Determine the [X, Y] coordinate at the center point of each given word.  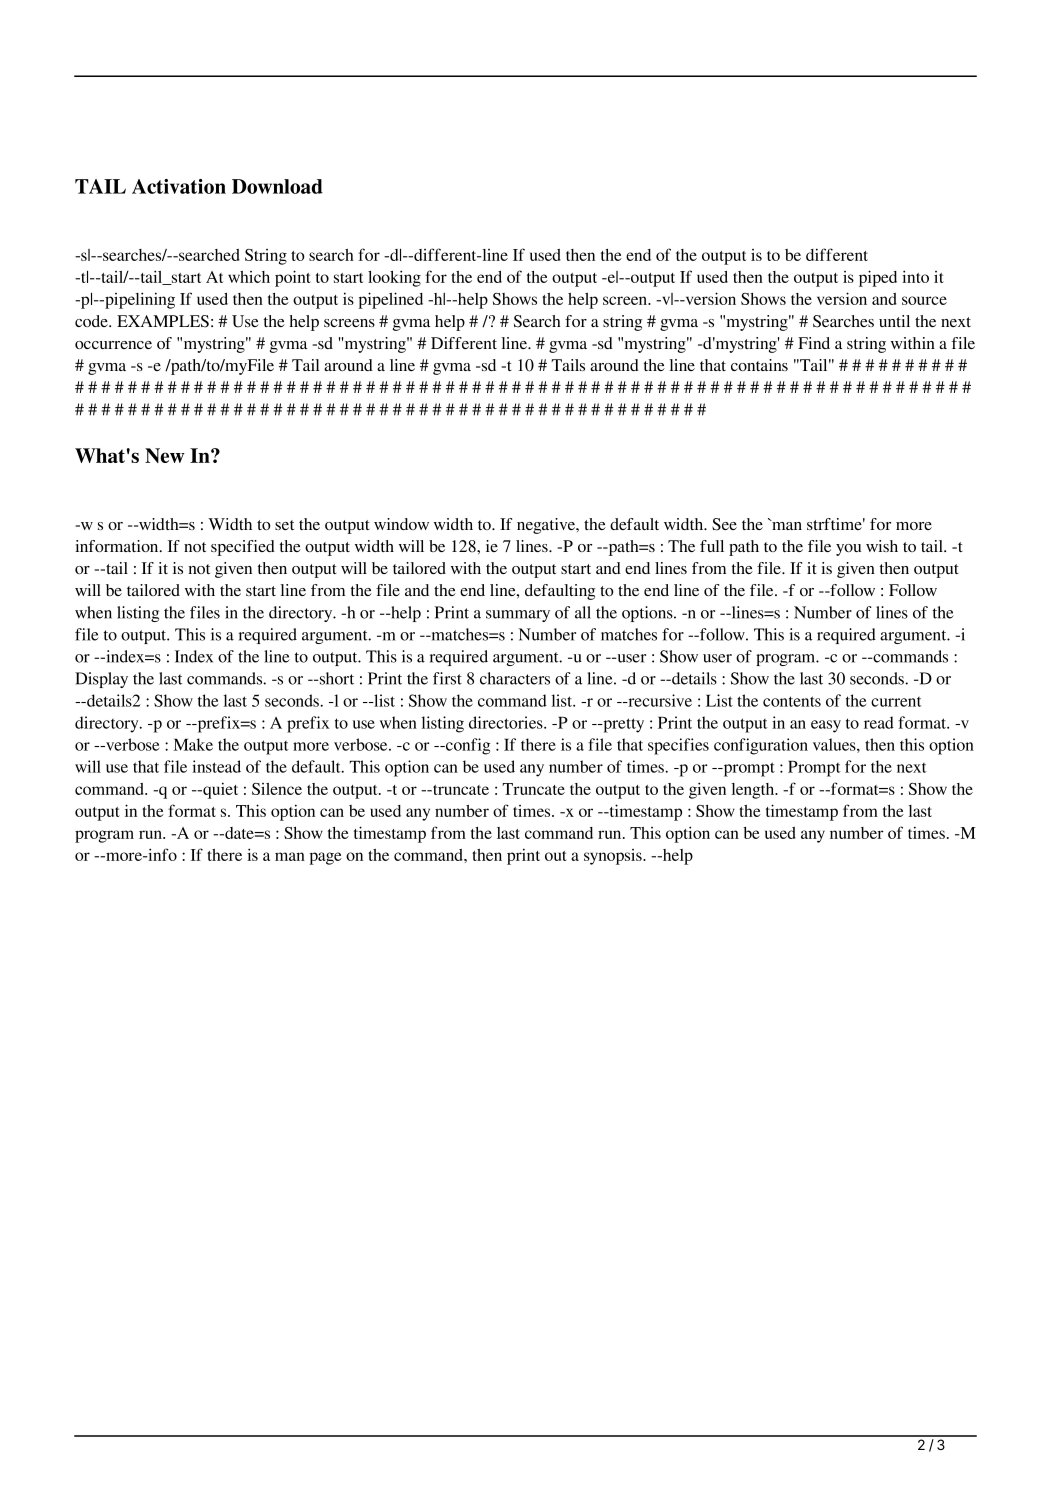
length [754, 791]
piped [878, 278]
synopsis [614, 857]
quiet [219, 790]
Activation [179, 186]
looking [394, 278]
